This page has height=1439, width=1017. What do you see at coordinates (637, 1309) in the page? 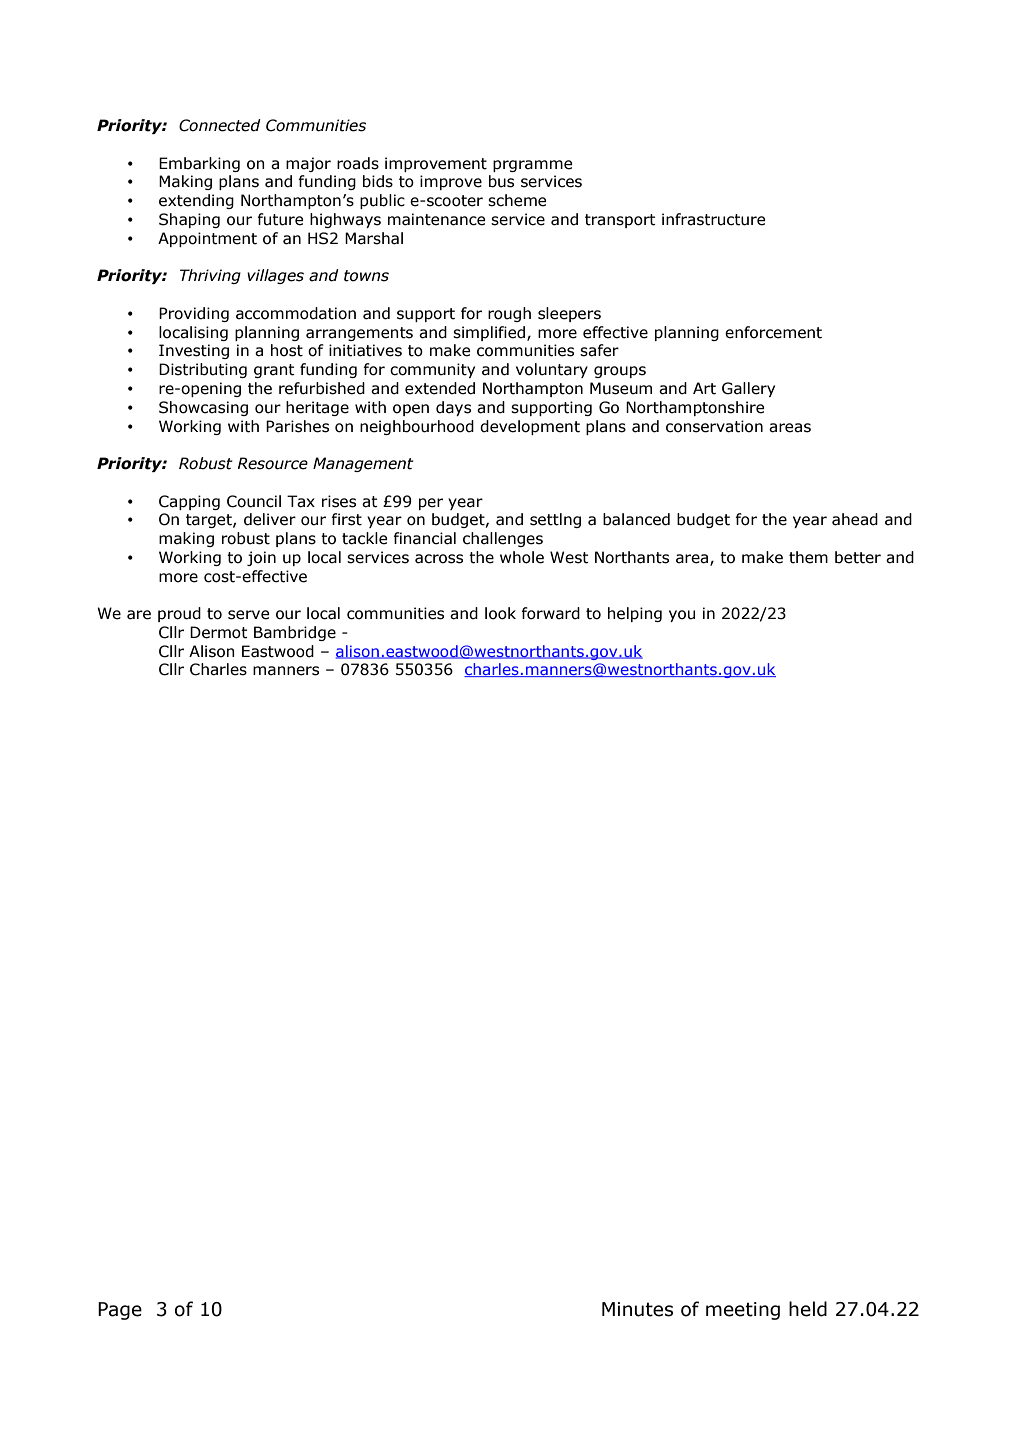
I see `Minutes` at bounding box center [637, 1309].
